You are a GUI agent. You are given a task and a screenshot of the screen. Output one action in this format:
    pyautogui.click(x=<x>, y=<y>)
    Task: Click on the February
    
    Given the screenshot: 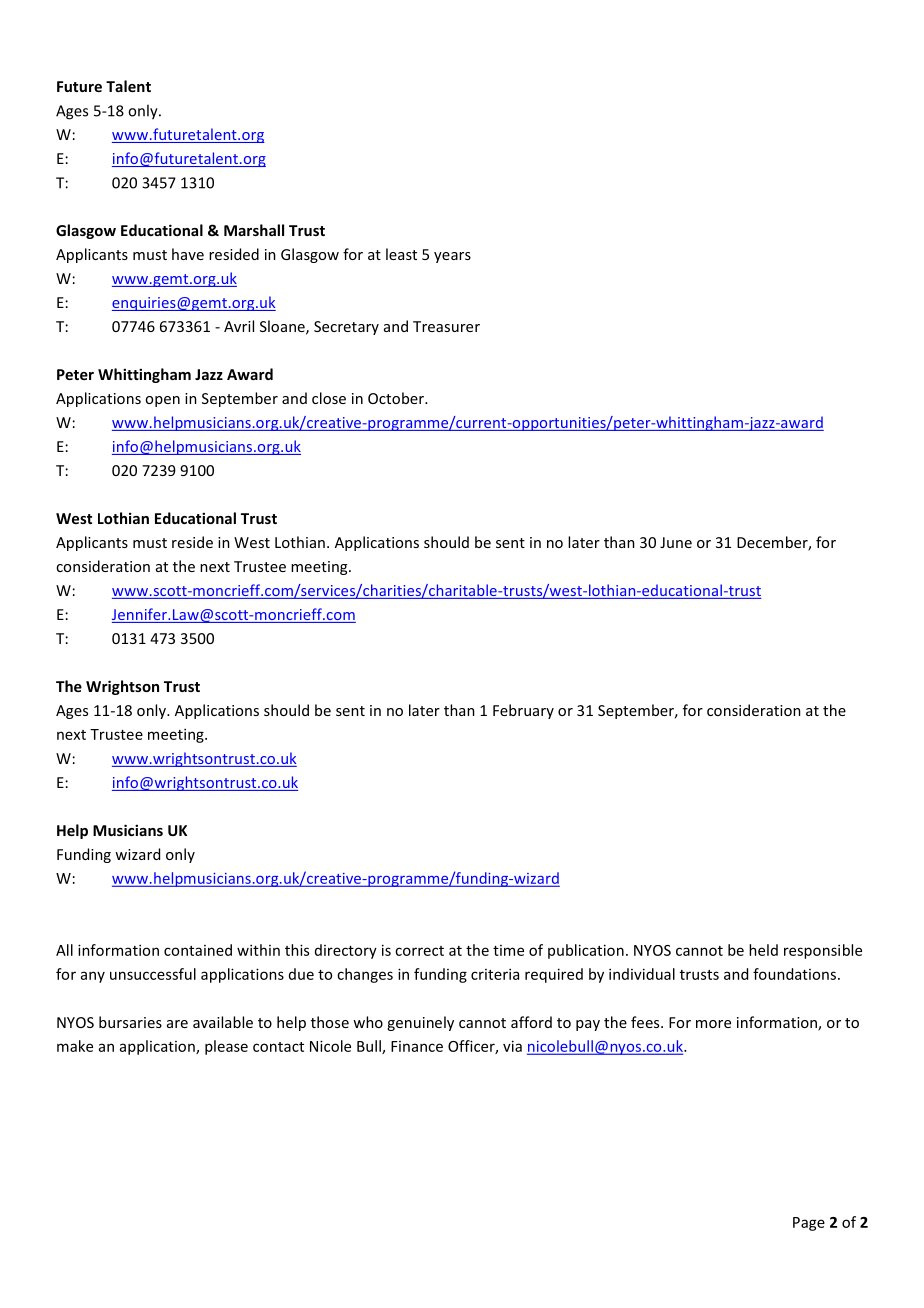 What is the action you would take?
    pyautogui.click(x=523, y=711)
